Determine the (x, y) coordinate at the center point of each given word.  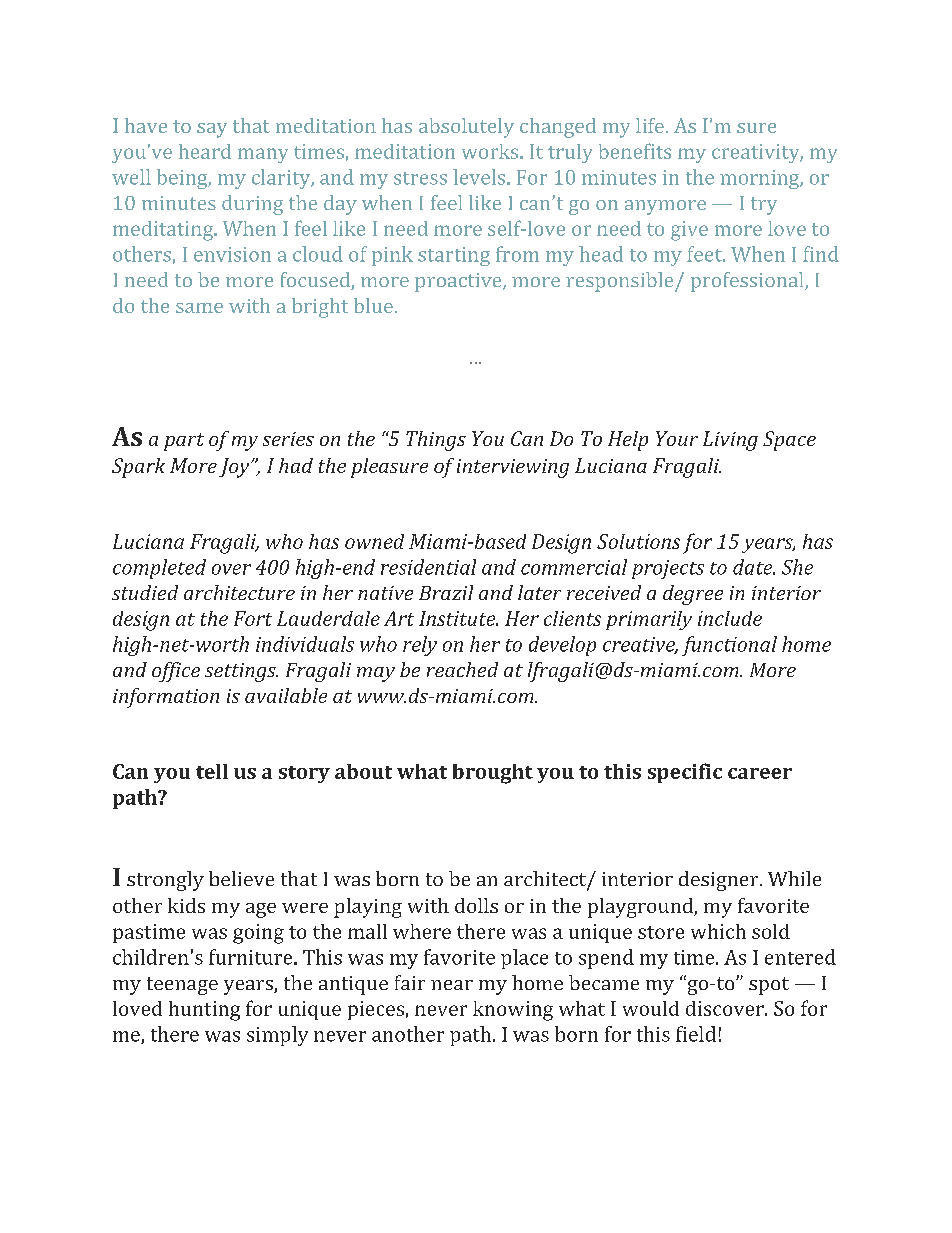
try (764, 206)
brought (493, 774)
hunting (204, 1011)
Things (436, 441)
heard (205, 151)
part (184, 442)
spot (769, 986)
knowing (513, 1011)
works (491, 151)
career (760, 773)
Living (730, 441)
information (166, 698)
